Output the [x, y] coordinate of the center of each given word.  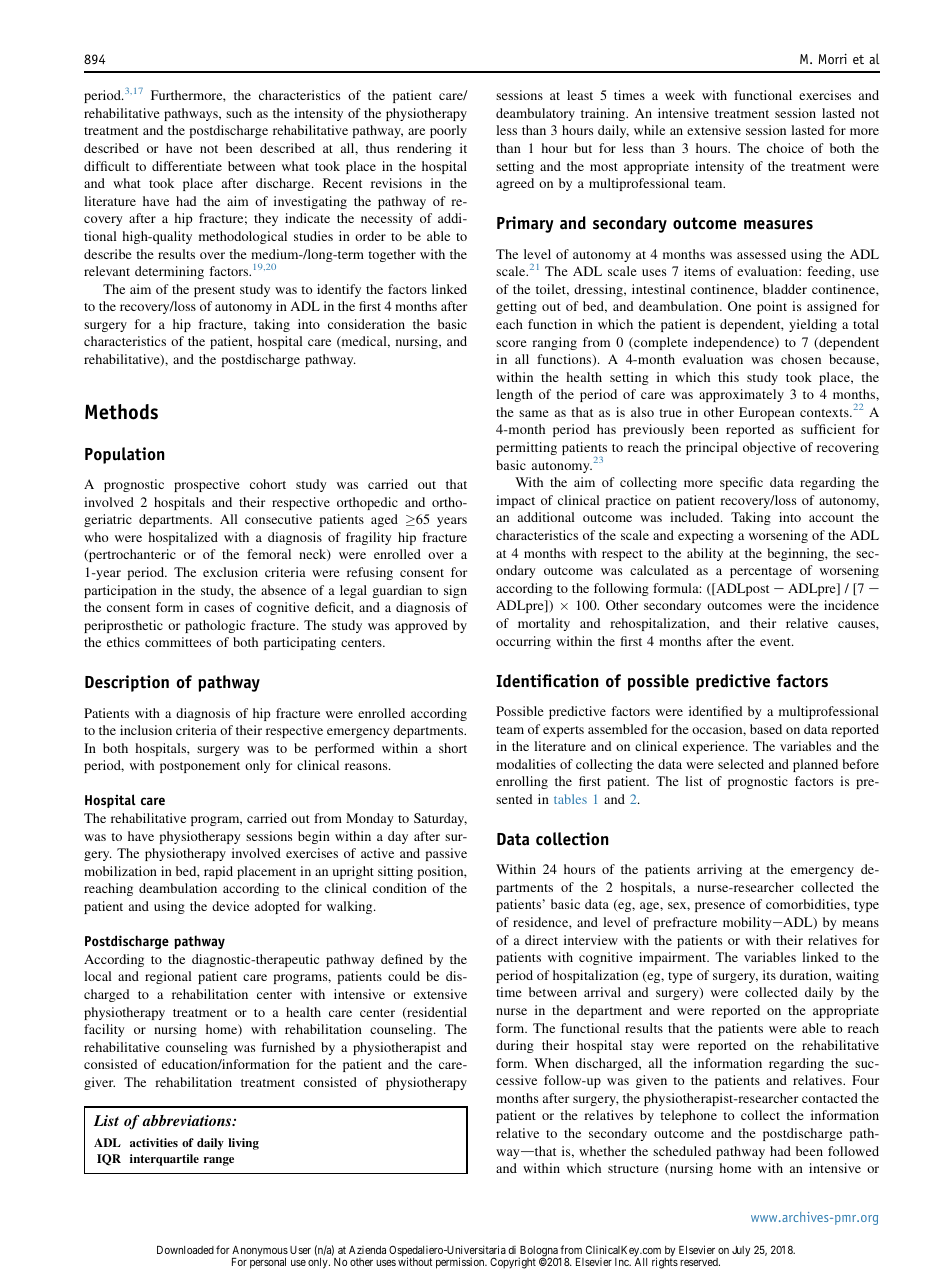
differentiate [187, 166]
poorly [448, 131]
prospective [207, 485]
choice [785, 148]
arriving [719, 870]
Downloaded [185, 1250]
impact [515, 501]
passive [446, 854]
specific [741, 483]
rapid [218, 872]
